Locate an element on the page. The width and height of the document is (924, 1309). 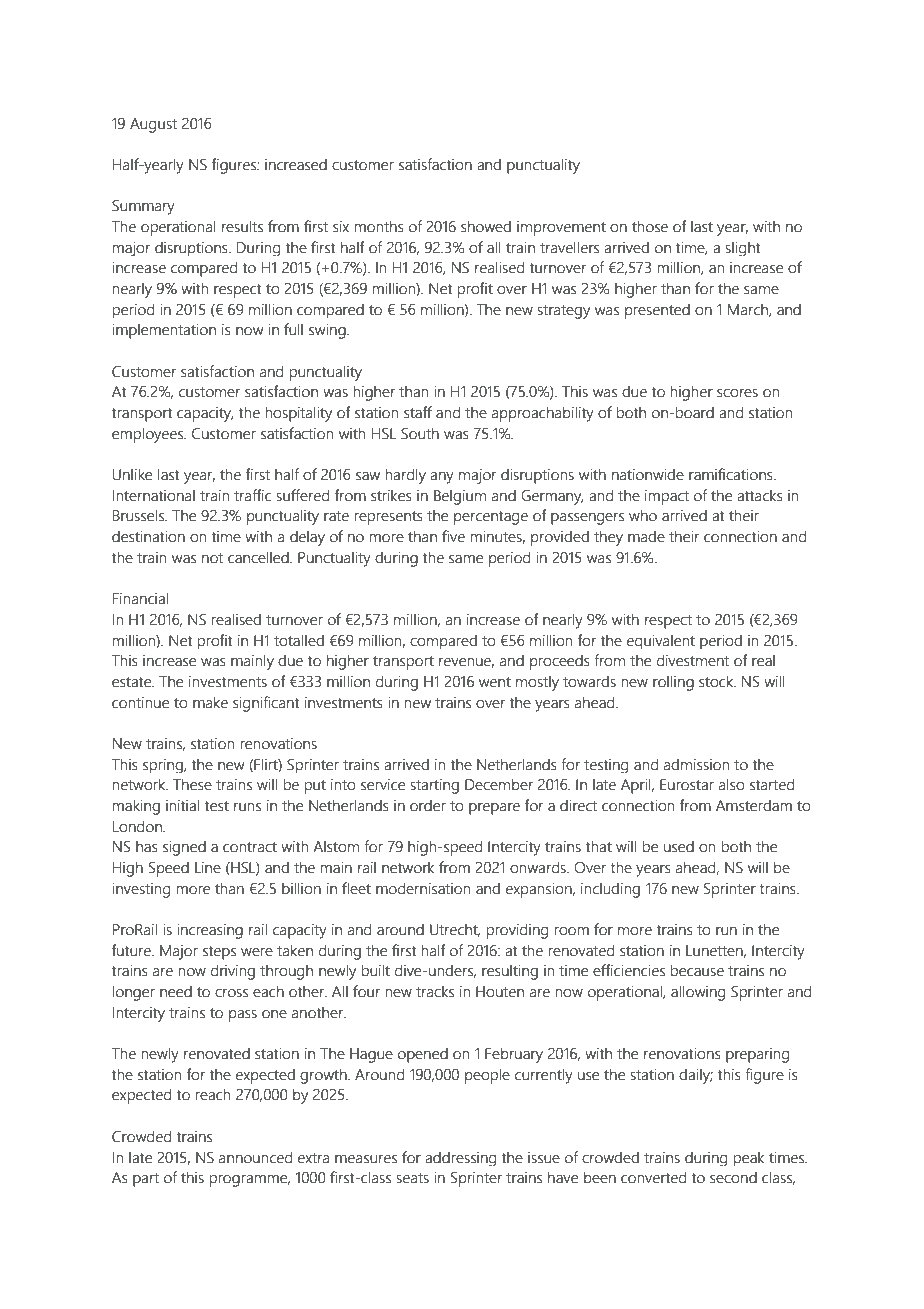
increasing is located at coordinates (210, 931).
